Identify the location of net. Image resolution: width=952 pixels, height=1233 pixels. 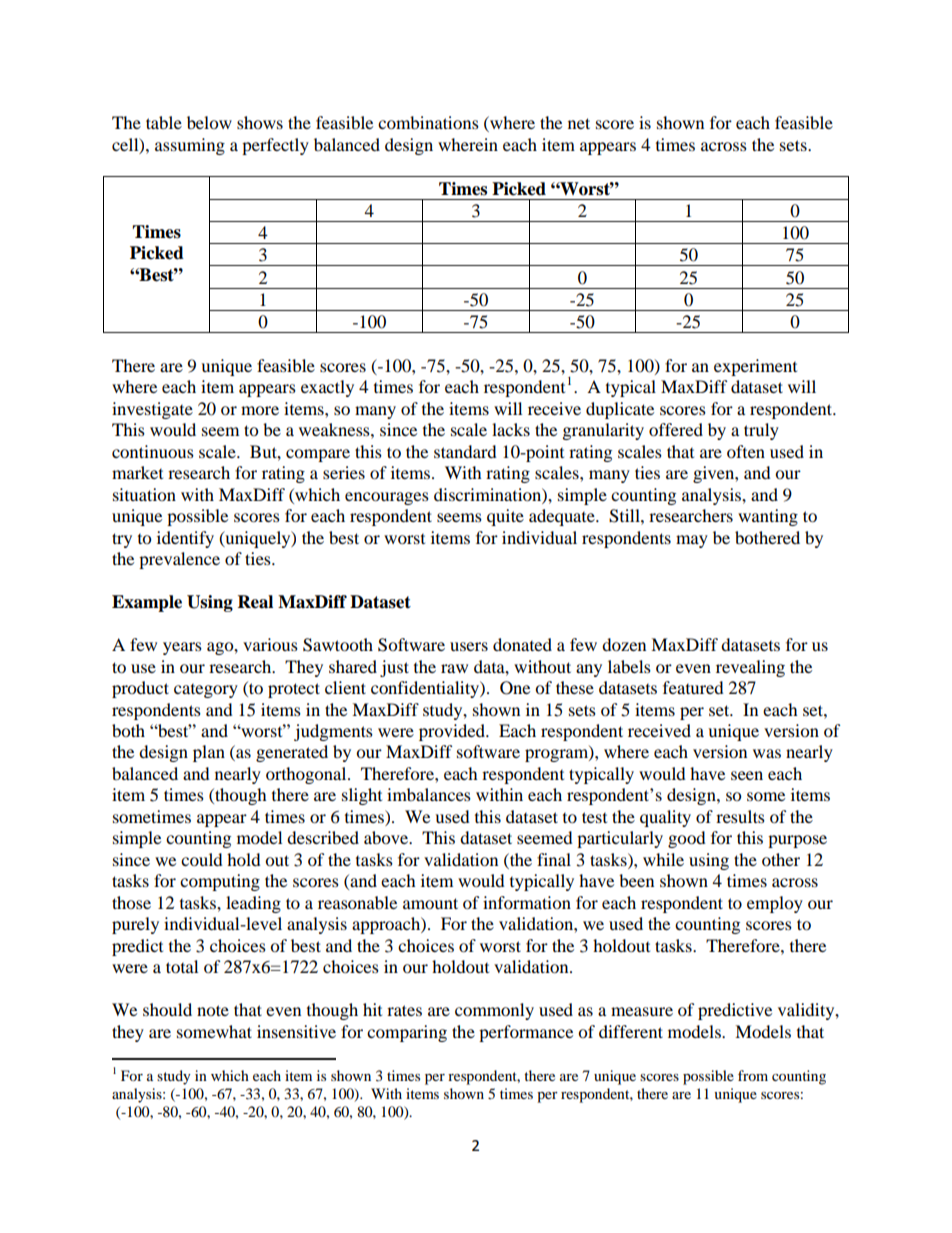
(579, 123).
